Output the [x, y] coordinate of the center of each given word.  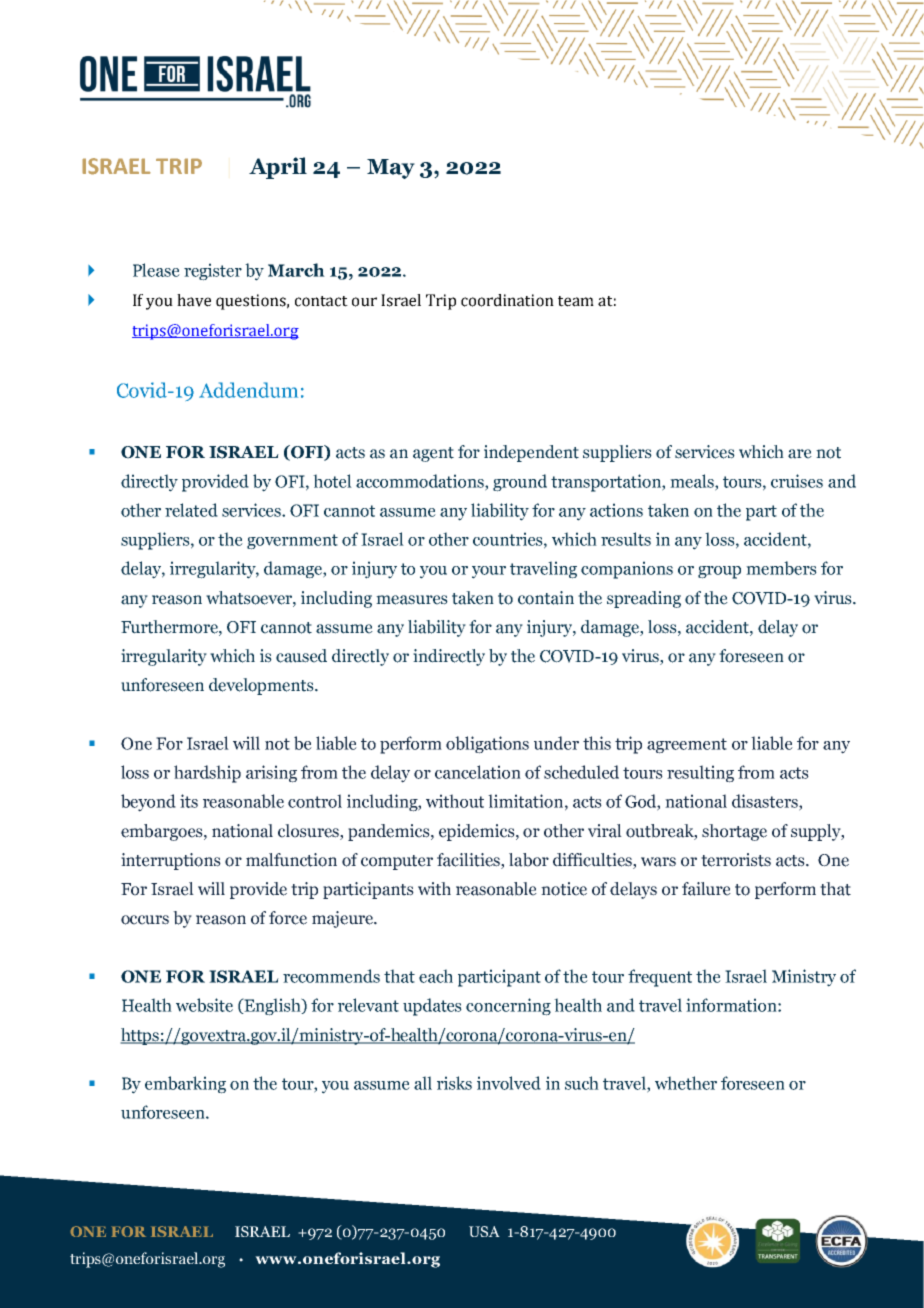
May [391, 169]
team [576, 301]
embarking [185, 1085]
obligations [487, 745]
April [278, 168]
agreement [687, 746]
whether [686, 1083]
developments [262, 686]
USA [484, 1231]
